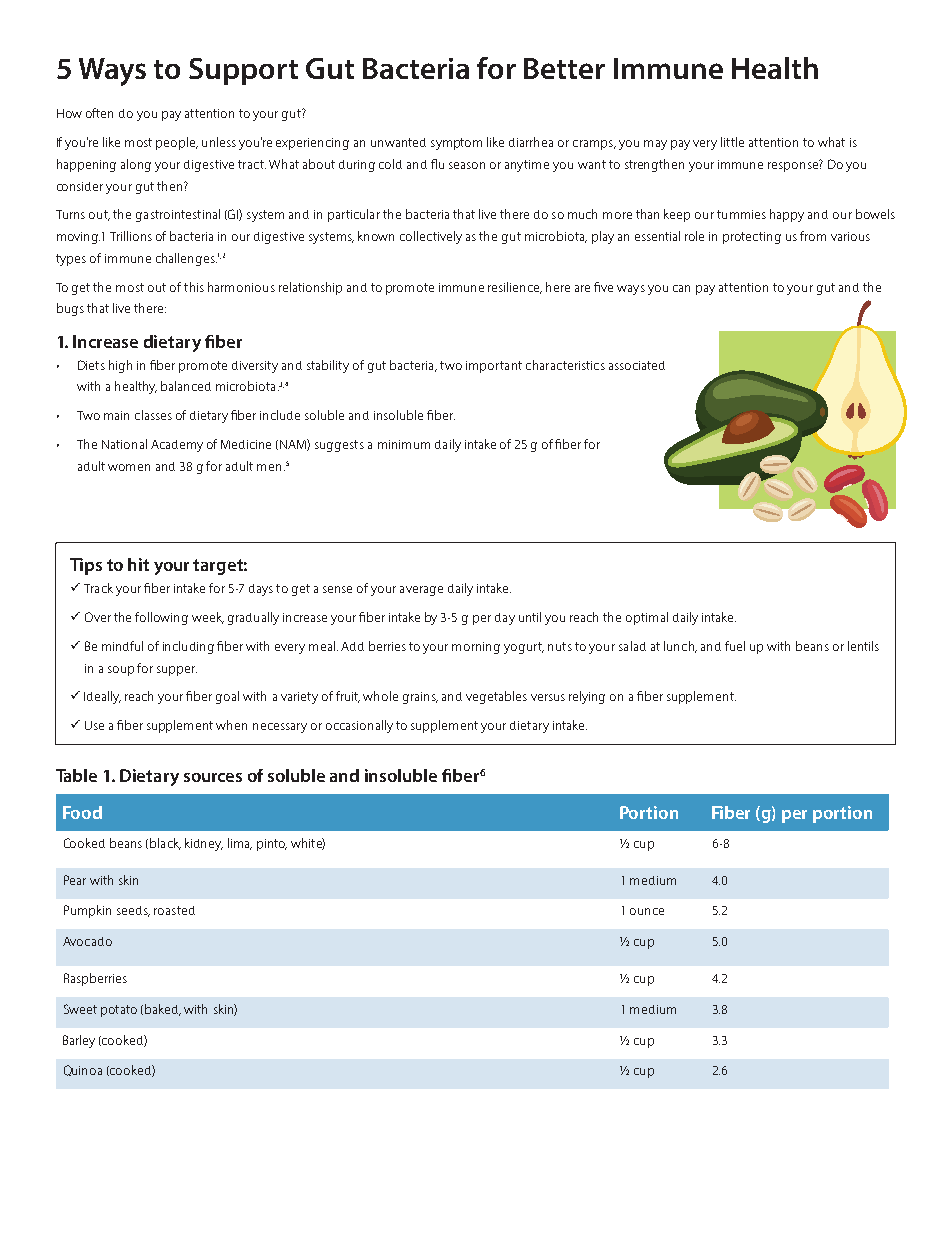 The height and width of the screenshot is (1233, 952). I want to click on baked, so click(162, 1010).
